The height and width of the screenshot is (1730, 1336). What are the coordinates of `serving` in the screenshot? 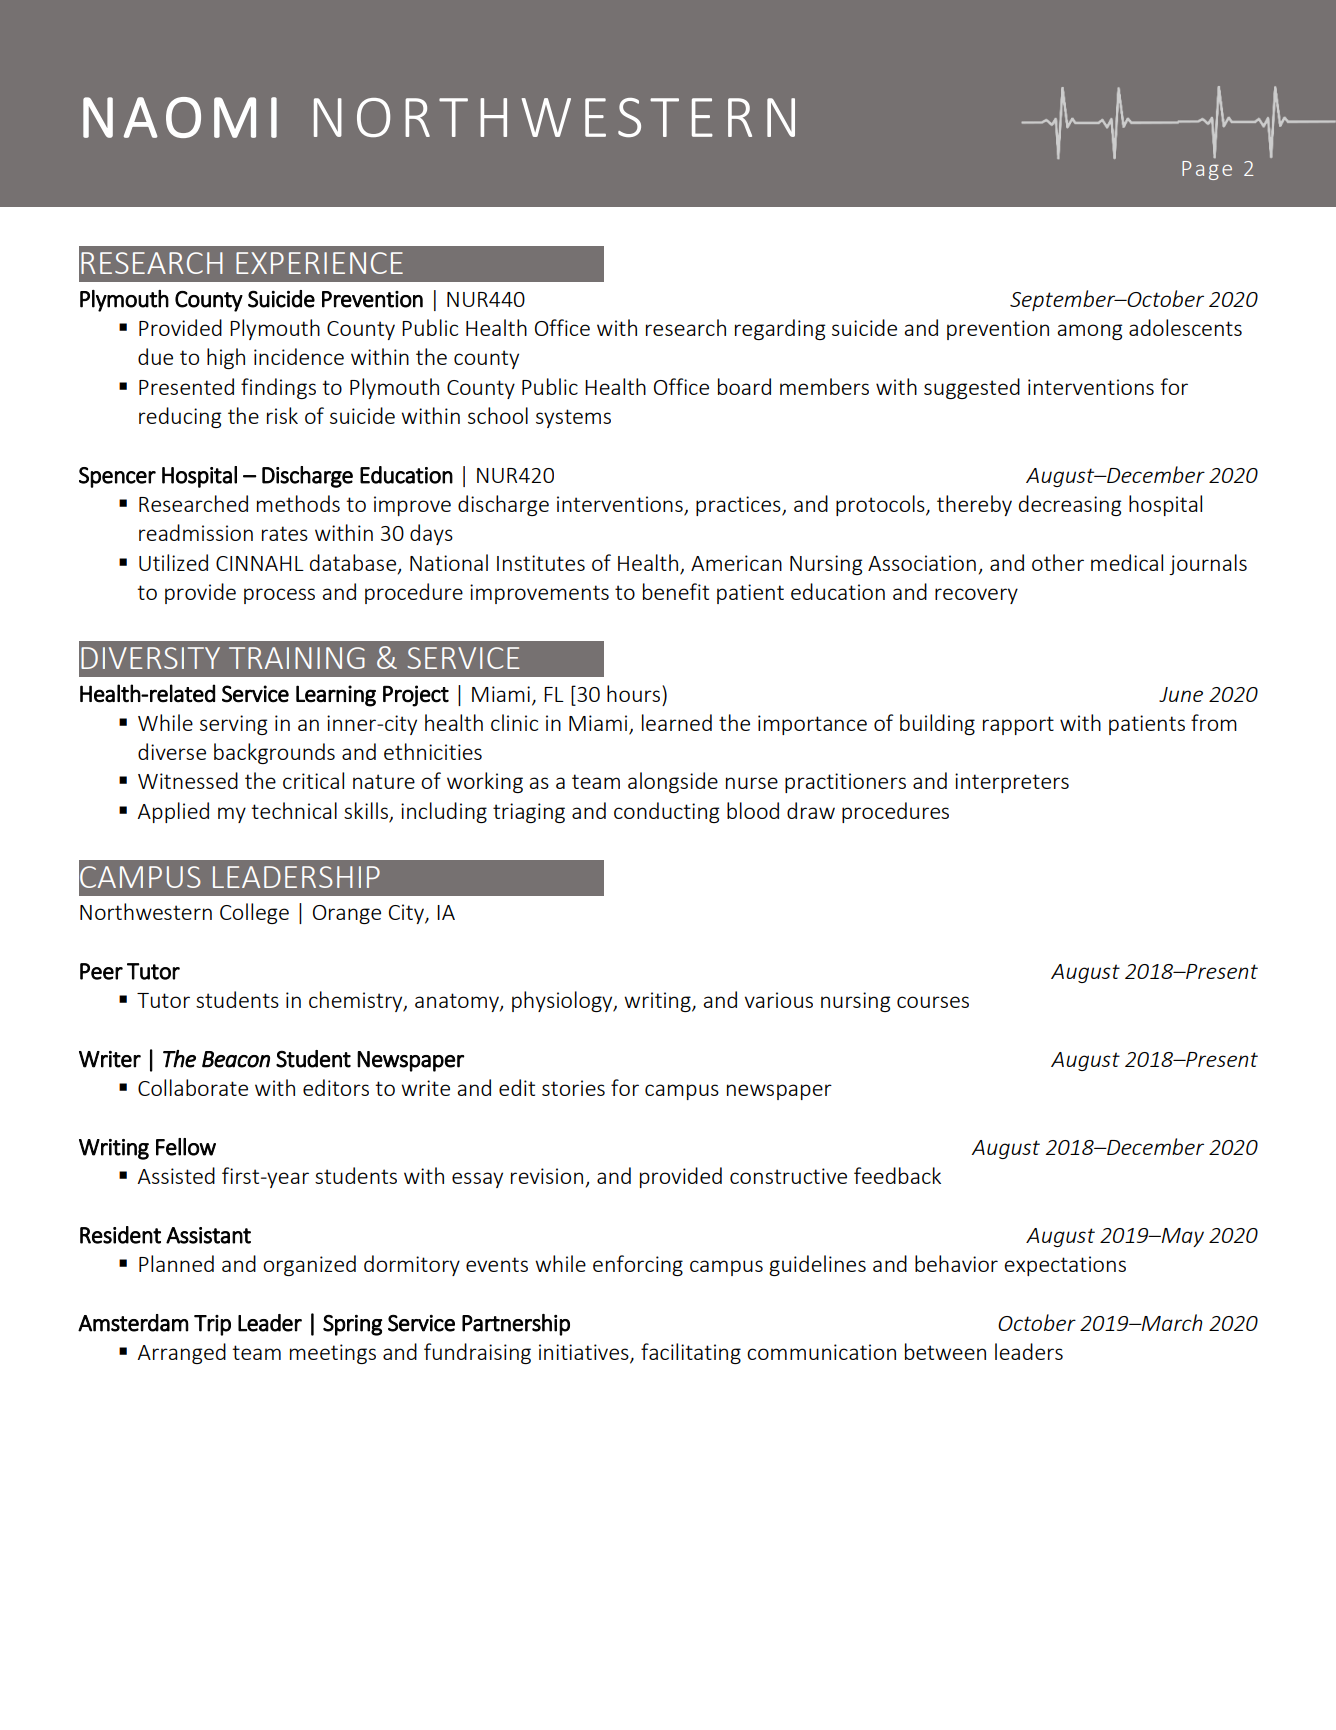 It's located at (233, 725).
